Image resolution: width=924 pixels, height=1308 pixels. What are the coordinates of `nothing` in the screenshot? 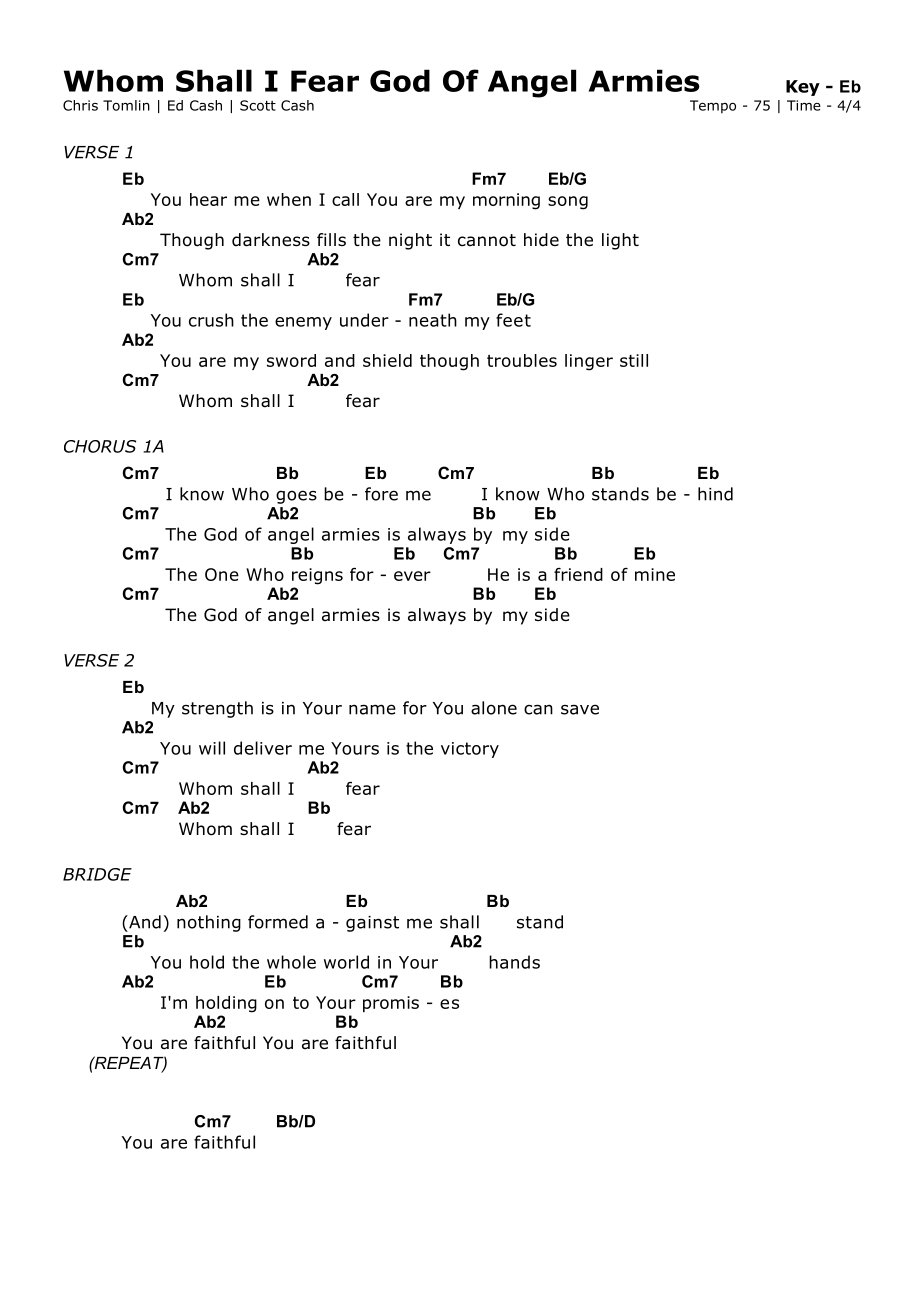 It's located at (209, 923).
